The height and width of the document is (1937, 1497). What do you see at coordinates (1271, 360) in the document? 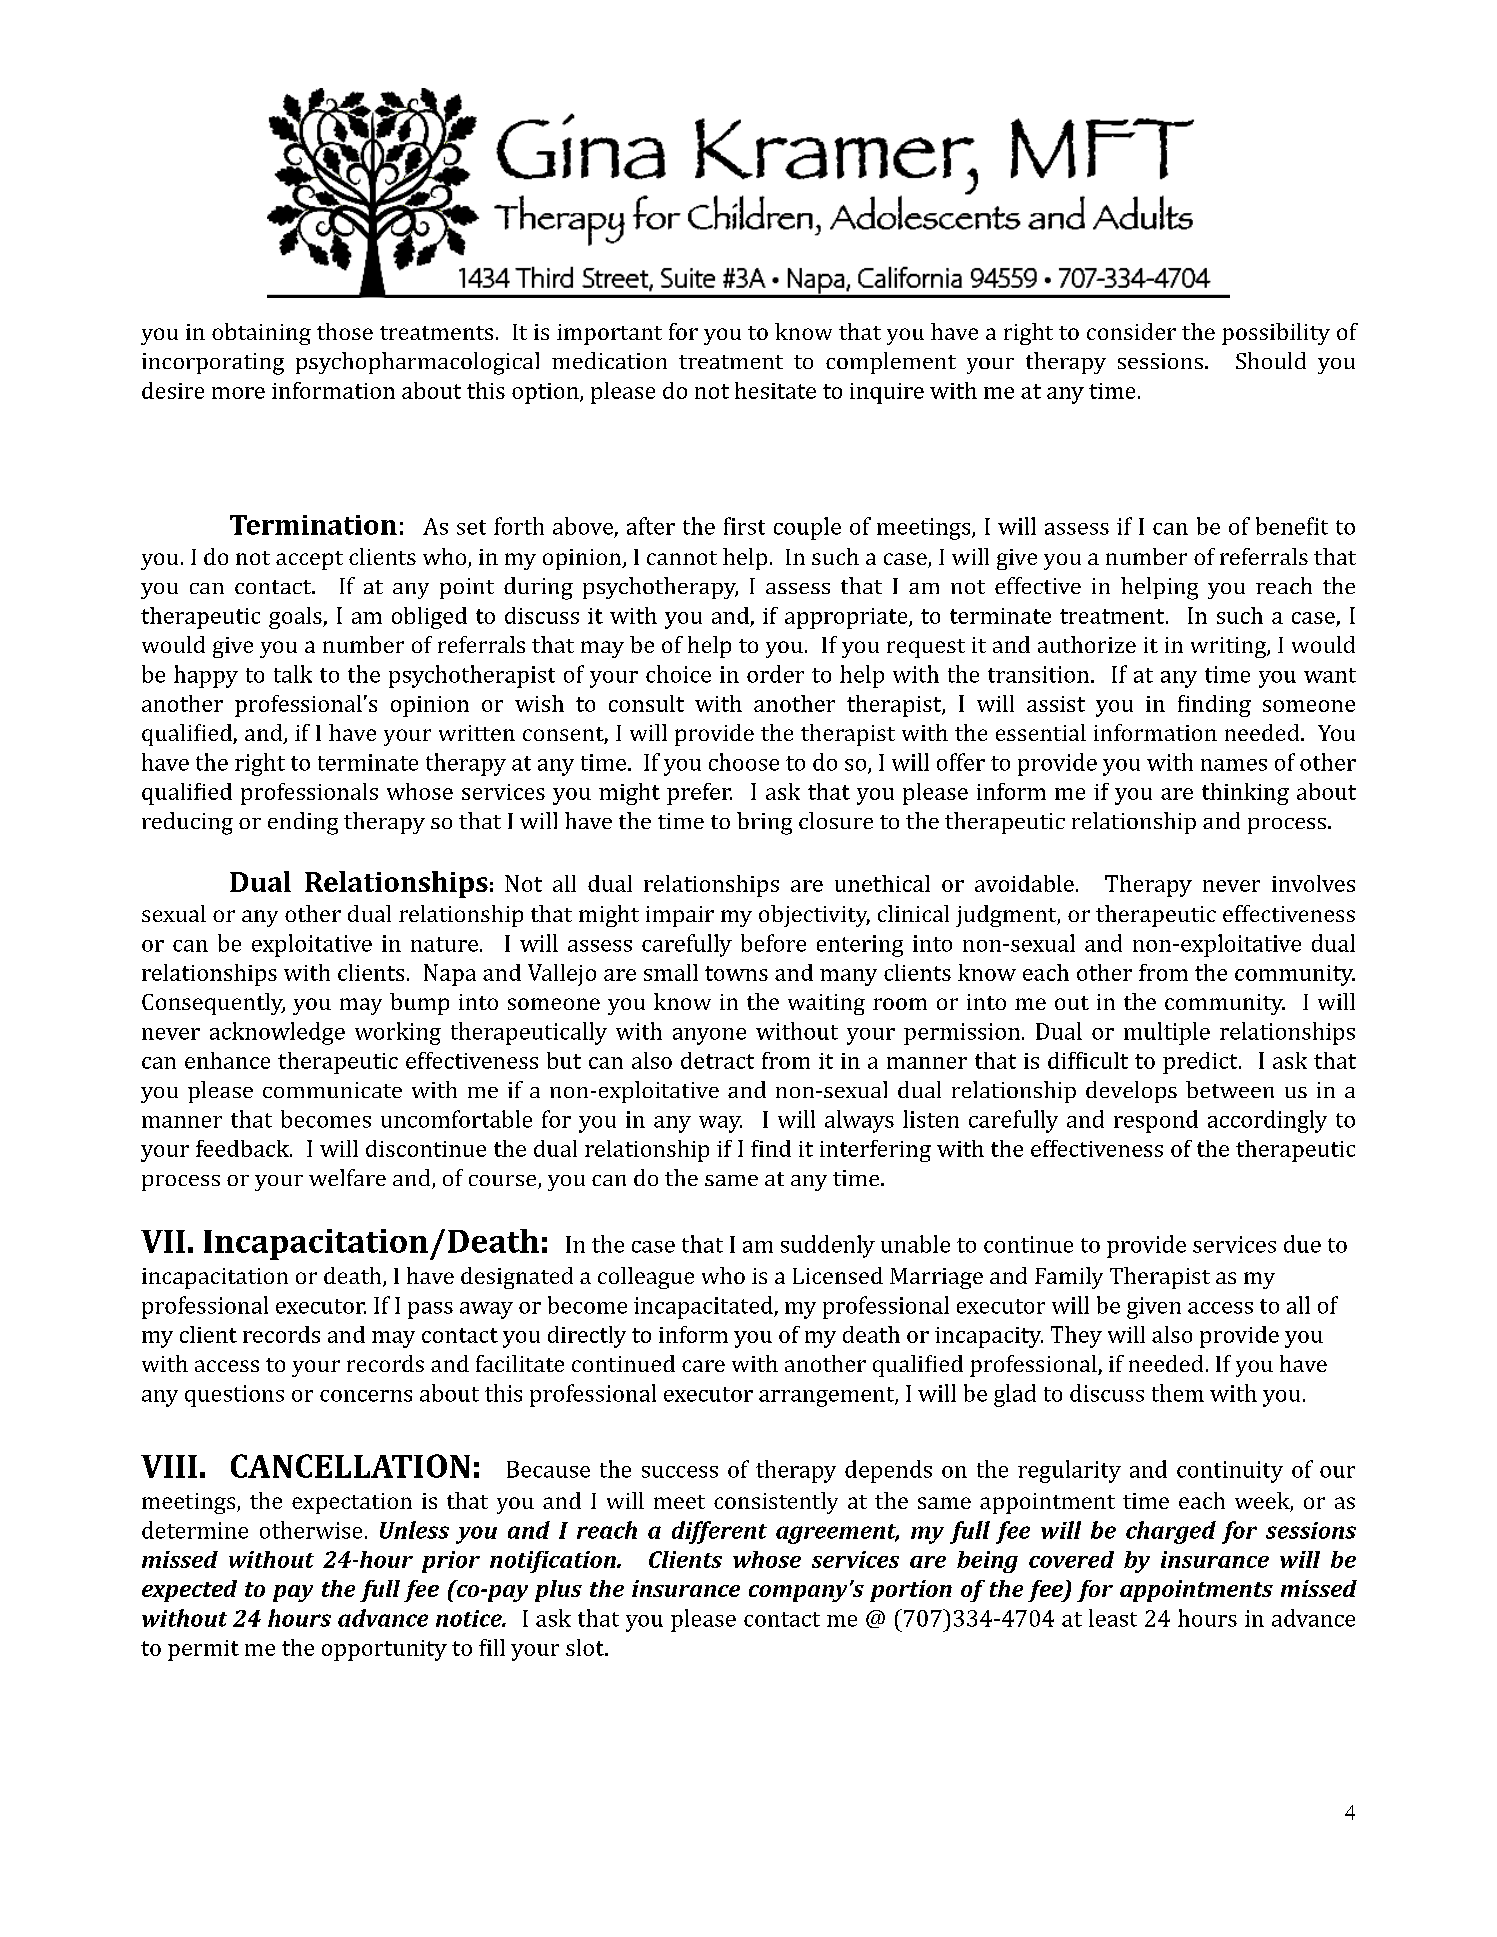
I see `Should` at bounding box center [1271, 360].
